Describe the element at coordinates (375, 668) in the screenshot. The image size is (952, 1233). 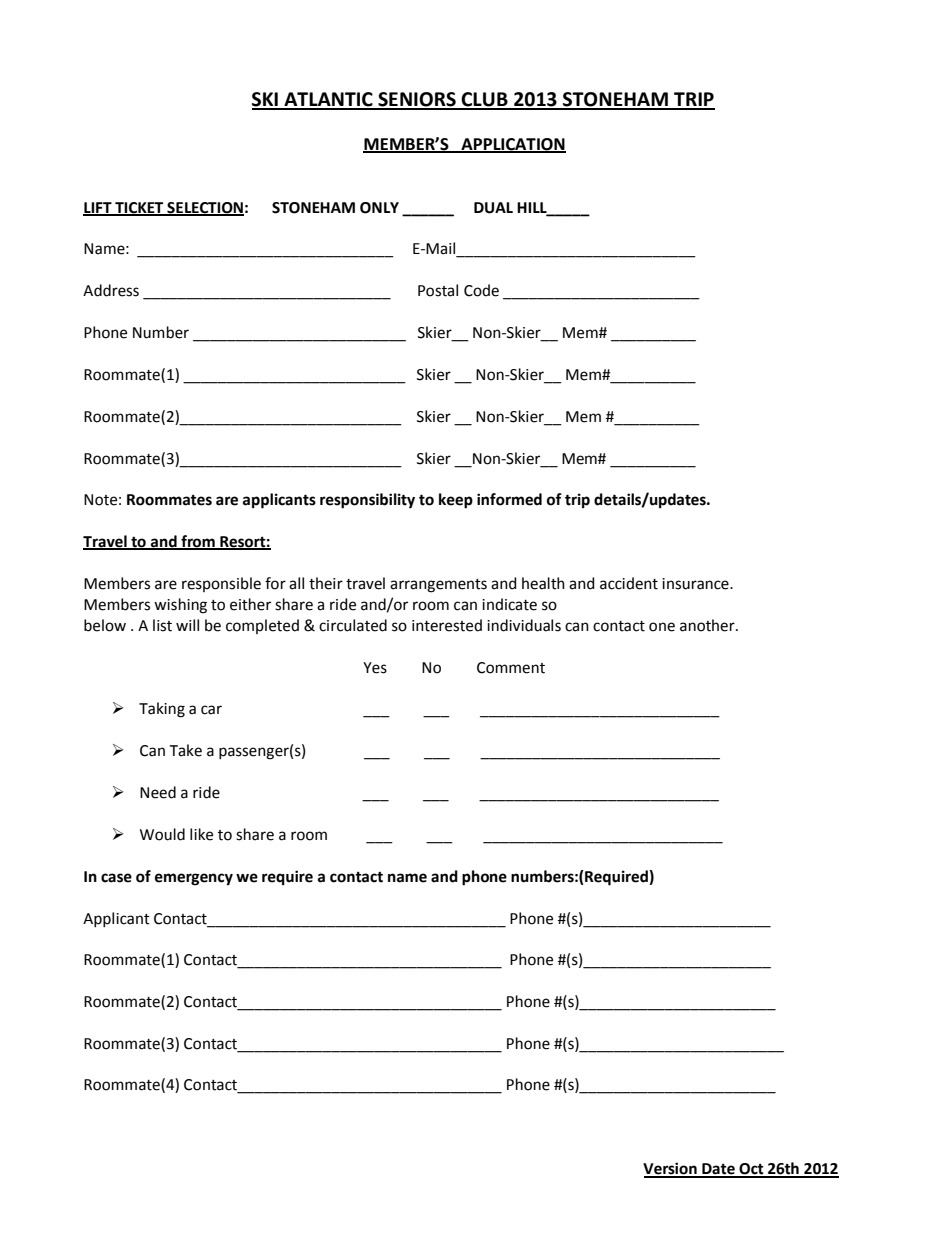
I see `Yes` at that location.
